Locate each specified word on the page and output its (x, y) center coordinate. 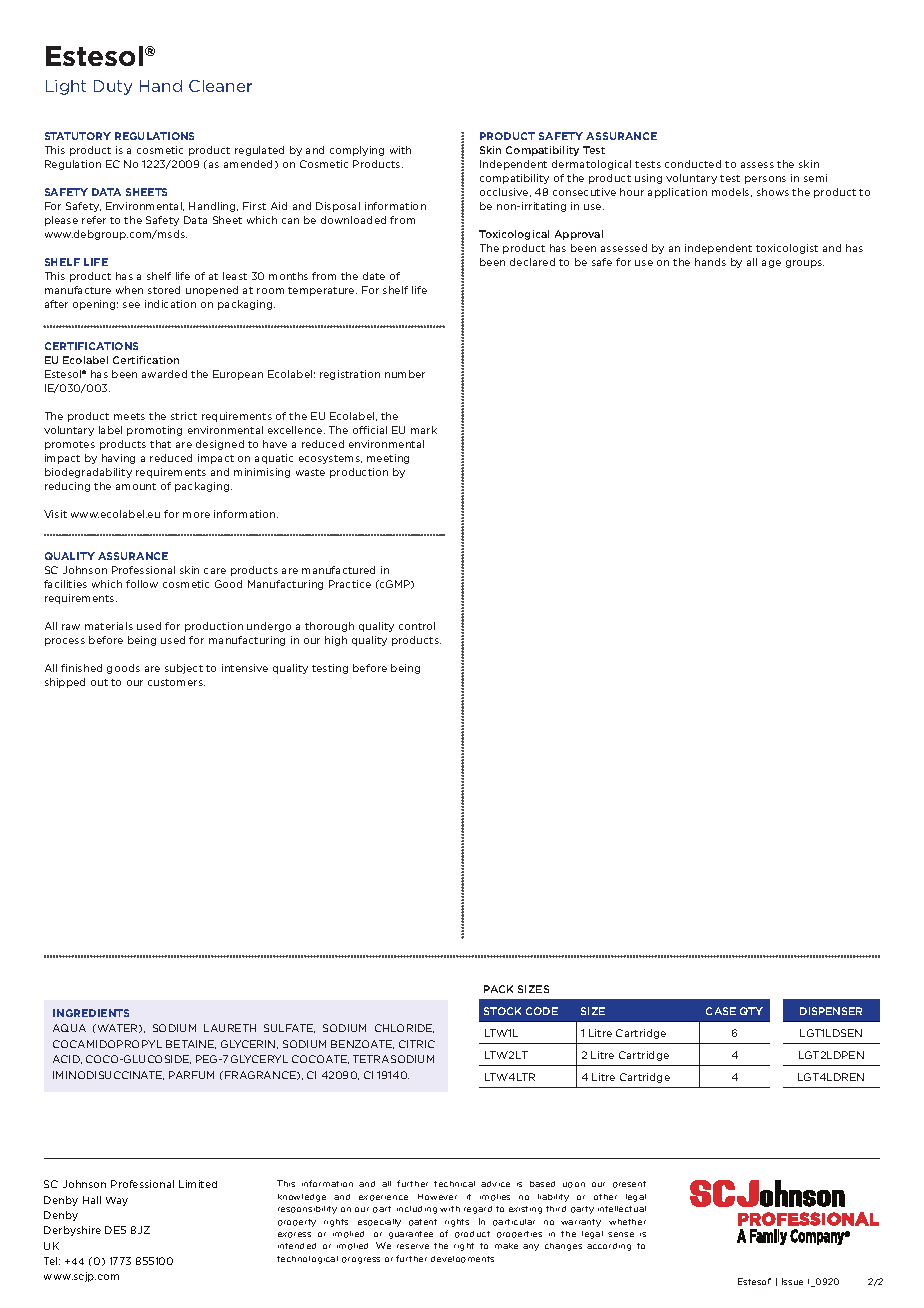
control (417, 626)
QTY (751, 1011)
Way (117, 1201)
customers (176, 682)
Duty (113, 87)
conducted (693, 164)
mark (424, 430)
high (336, 641)
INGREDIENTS (91, 1013)
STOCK (502, 1011)
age (771, 264)
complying (357, 151)
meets (129, 416)
